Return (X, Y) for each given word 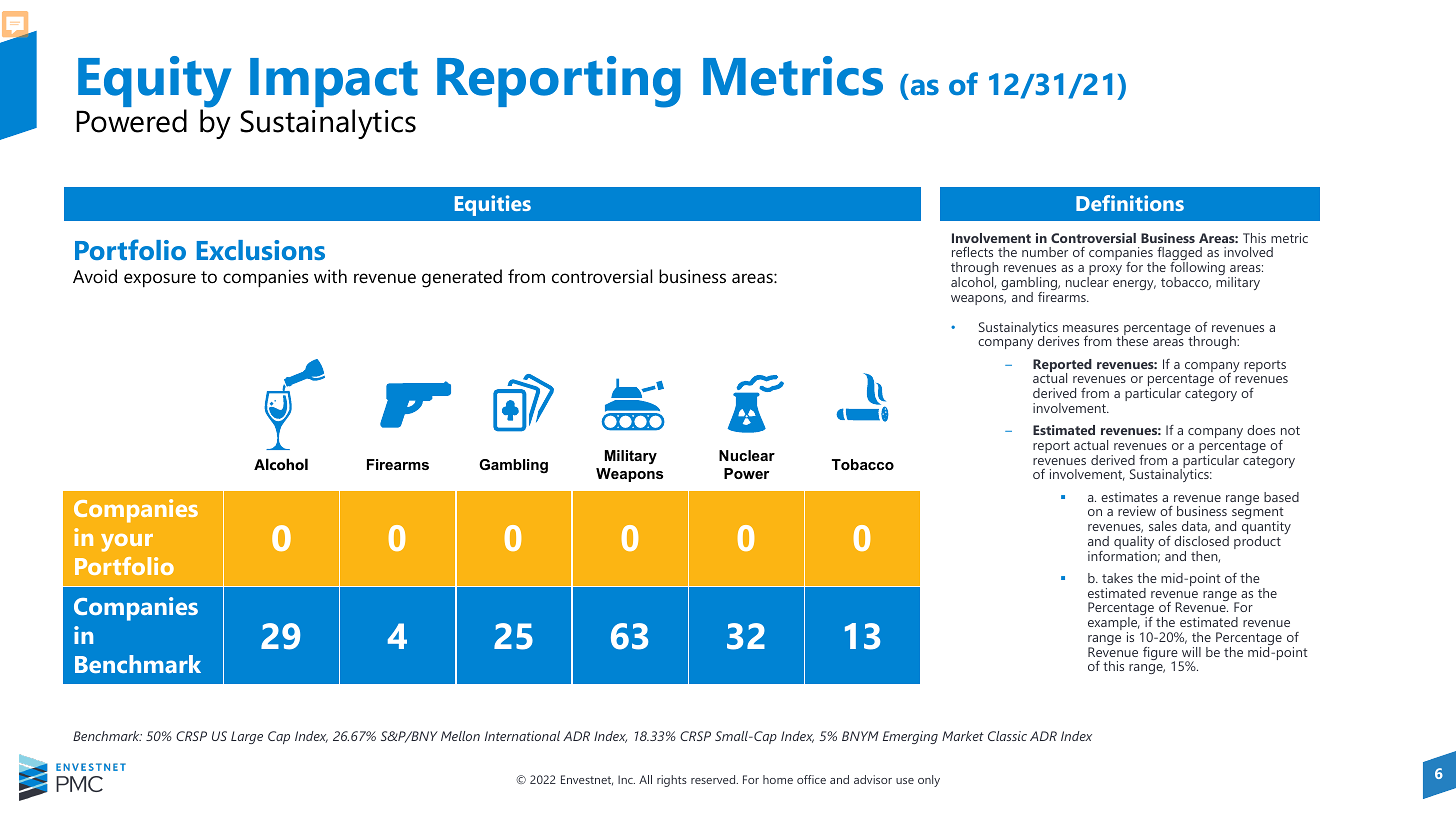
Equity (154, 83)
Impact (334, 84)
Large (247, 737)
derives (1058, 341)
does (1261, 430)
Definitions (1130, 203)
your (127, 543)
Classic (1007, 736)
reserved (714, 779)
